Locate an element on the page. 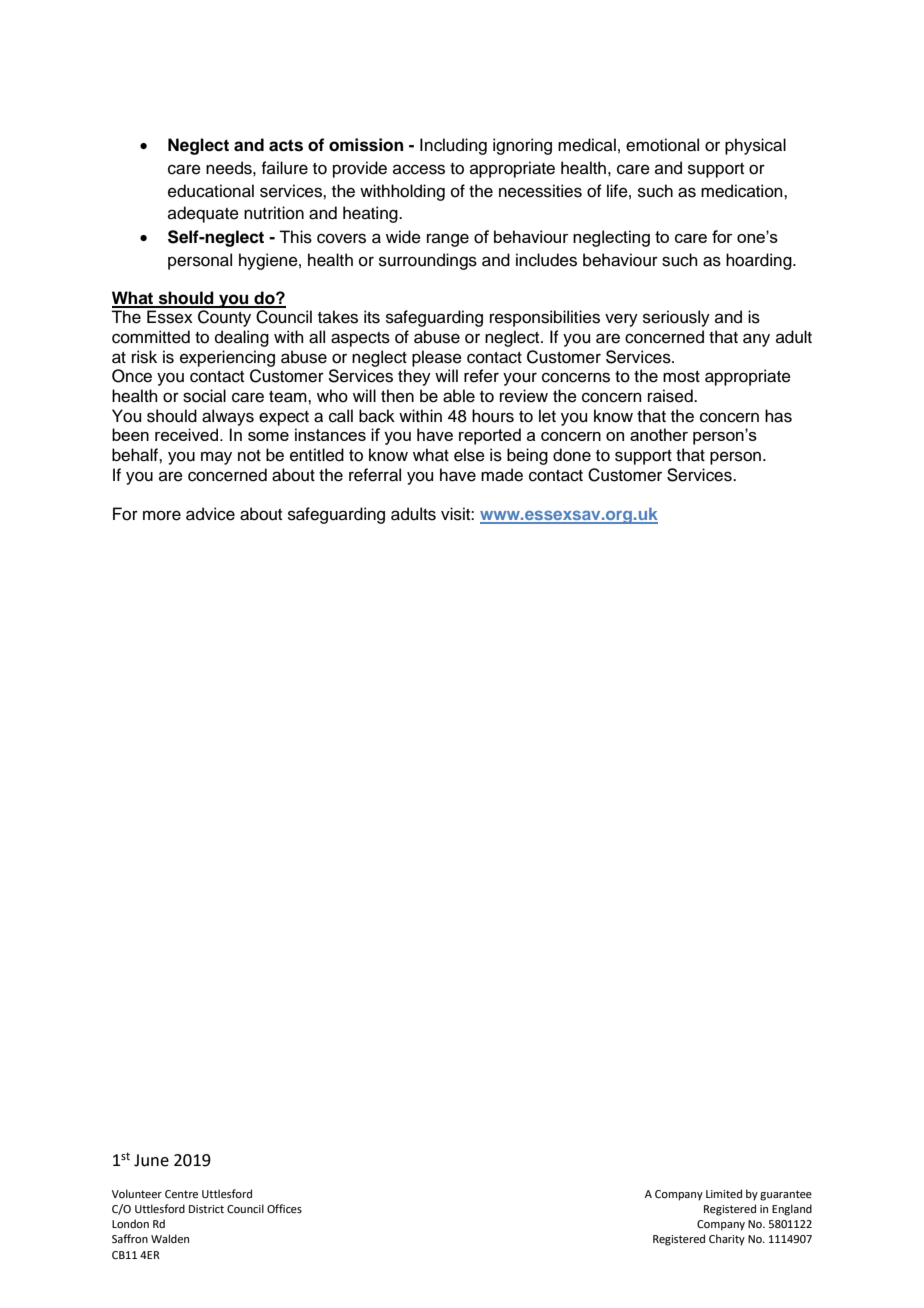 The width and height of the page is (924, 1308). else is located at coordinates (469, 455).
